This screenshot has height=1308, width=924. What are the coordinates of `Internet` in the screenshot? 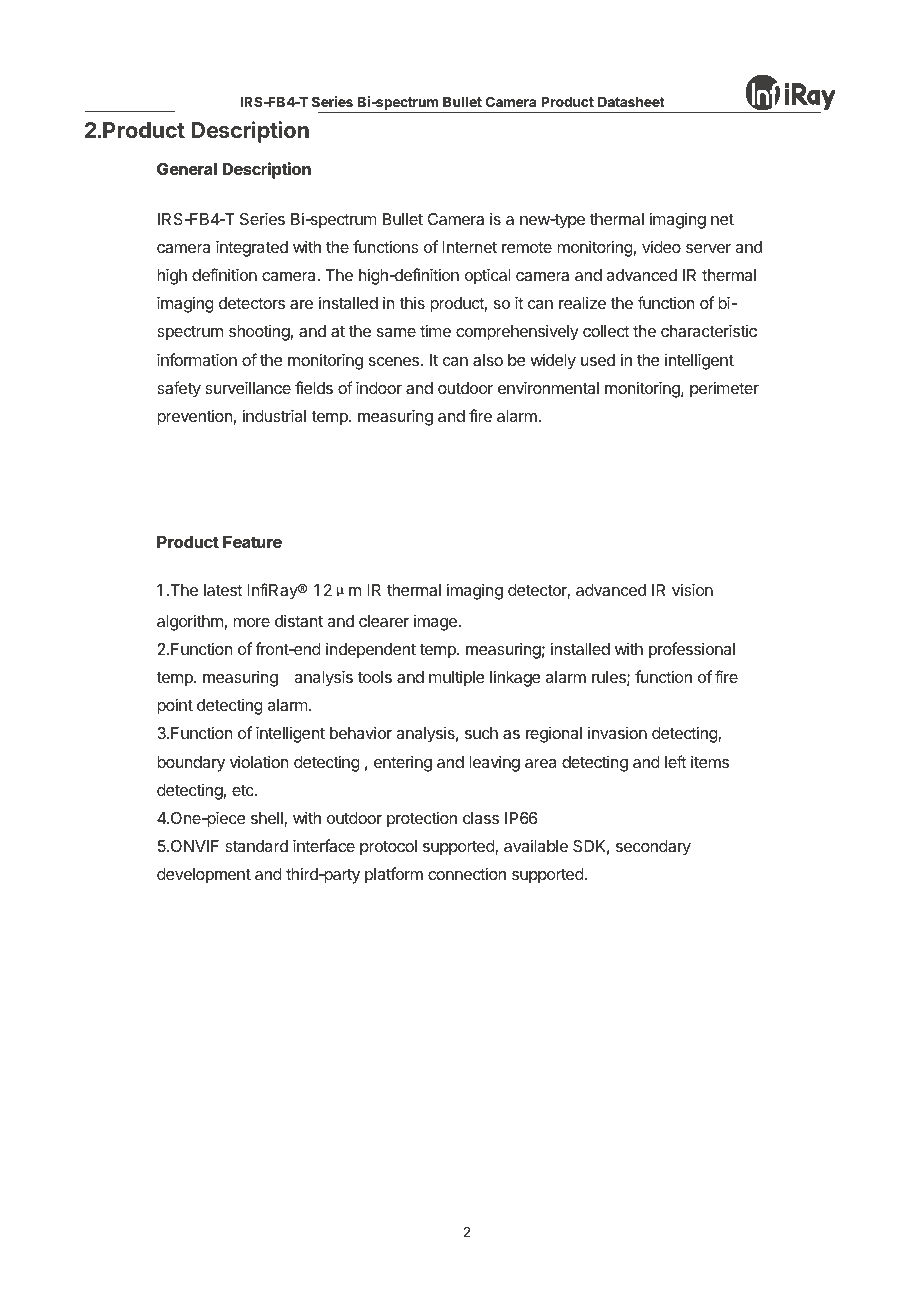 It's located at (469, 247).
